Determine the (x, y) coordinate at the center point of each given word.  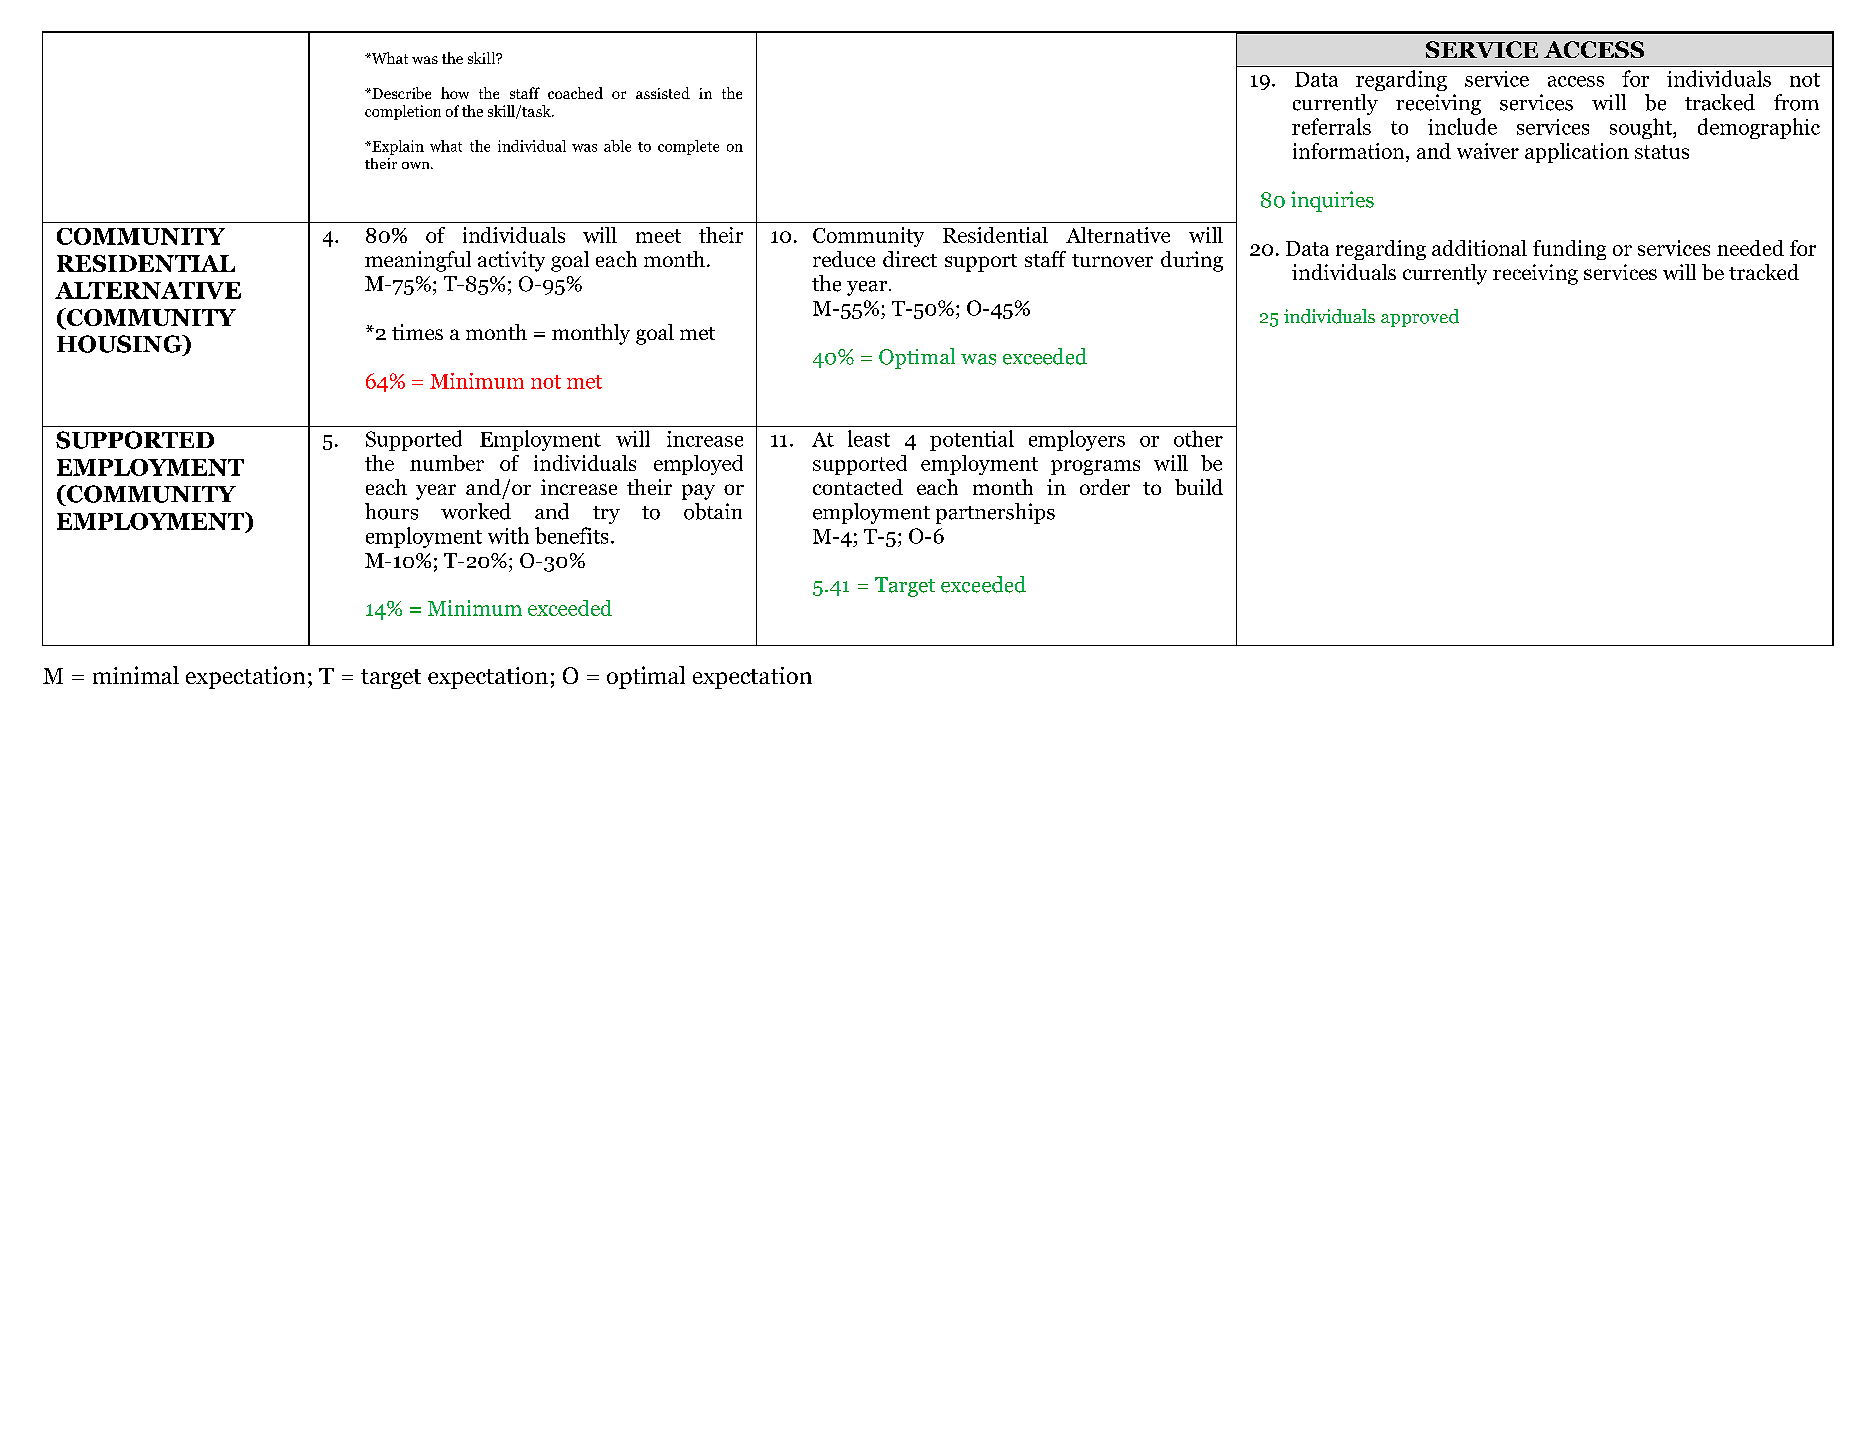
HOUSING (120, 344)
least (869, 438)
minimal (136, 675)
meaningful (418, 261)
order (1105, 487)
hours (391, 511)
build (1199, 487)
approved (1420, 318)
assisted (663, 93)
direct (910, 259)
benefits (571, 535)
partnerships (995, 513)
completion (403, 112)
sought (1642, 128)
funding (1569, 250)
